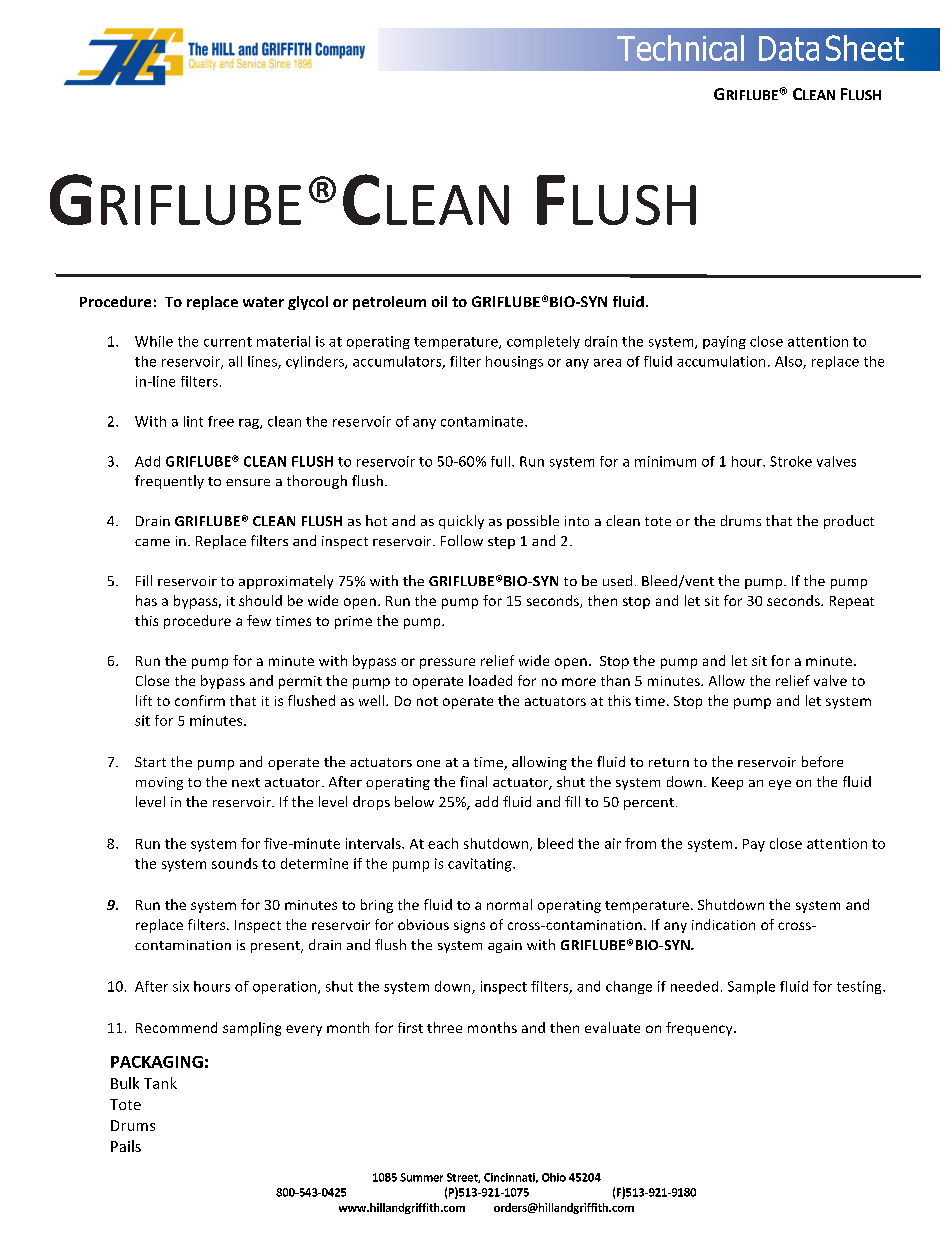 The height and width of the image is (1233, 952). I want to click on again, so click(505, 946).
